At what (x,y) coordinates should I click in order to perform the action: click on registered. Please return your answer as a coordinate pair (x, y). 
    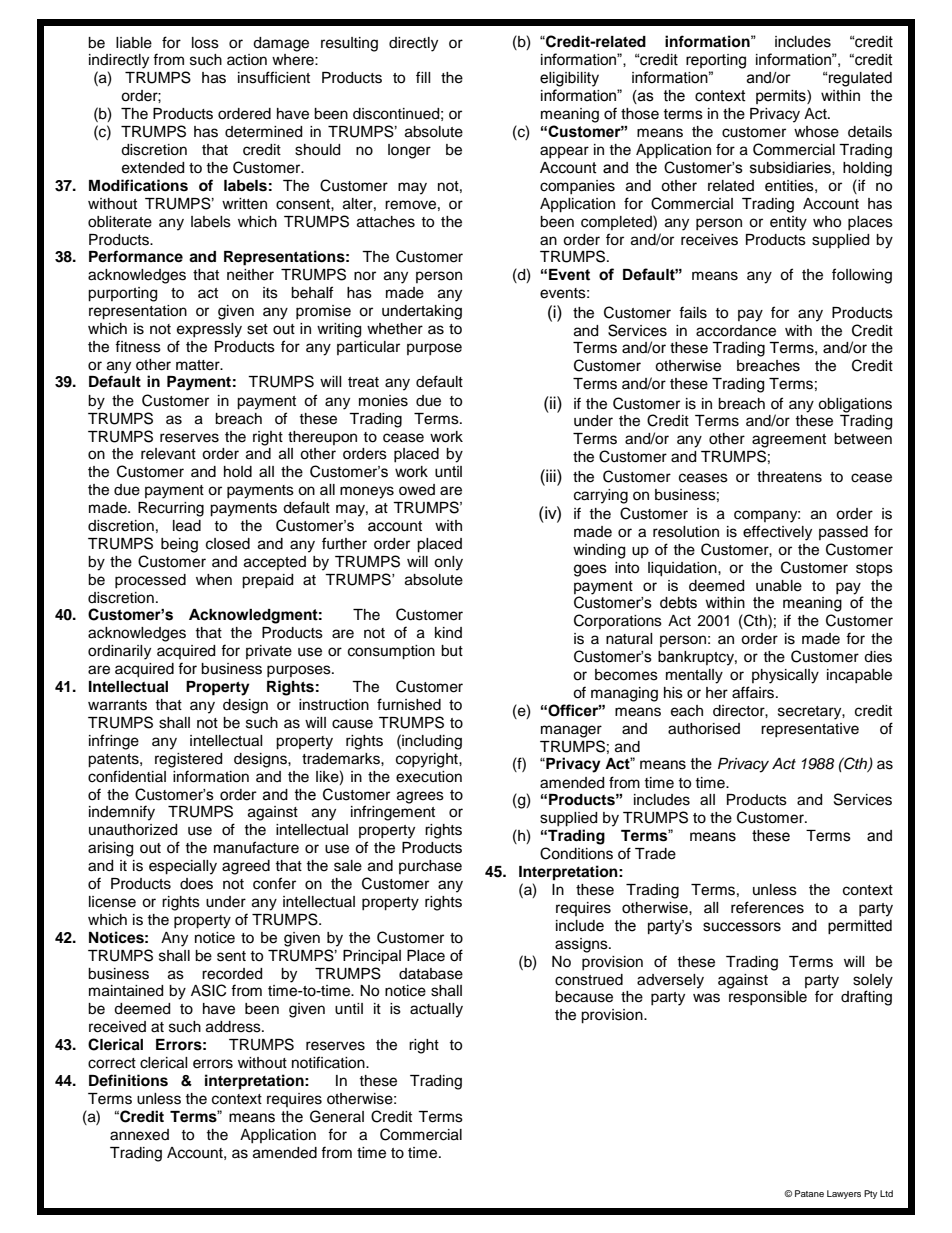
    Looking at the image, I should click on (188, 760).
